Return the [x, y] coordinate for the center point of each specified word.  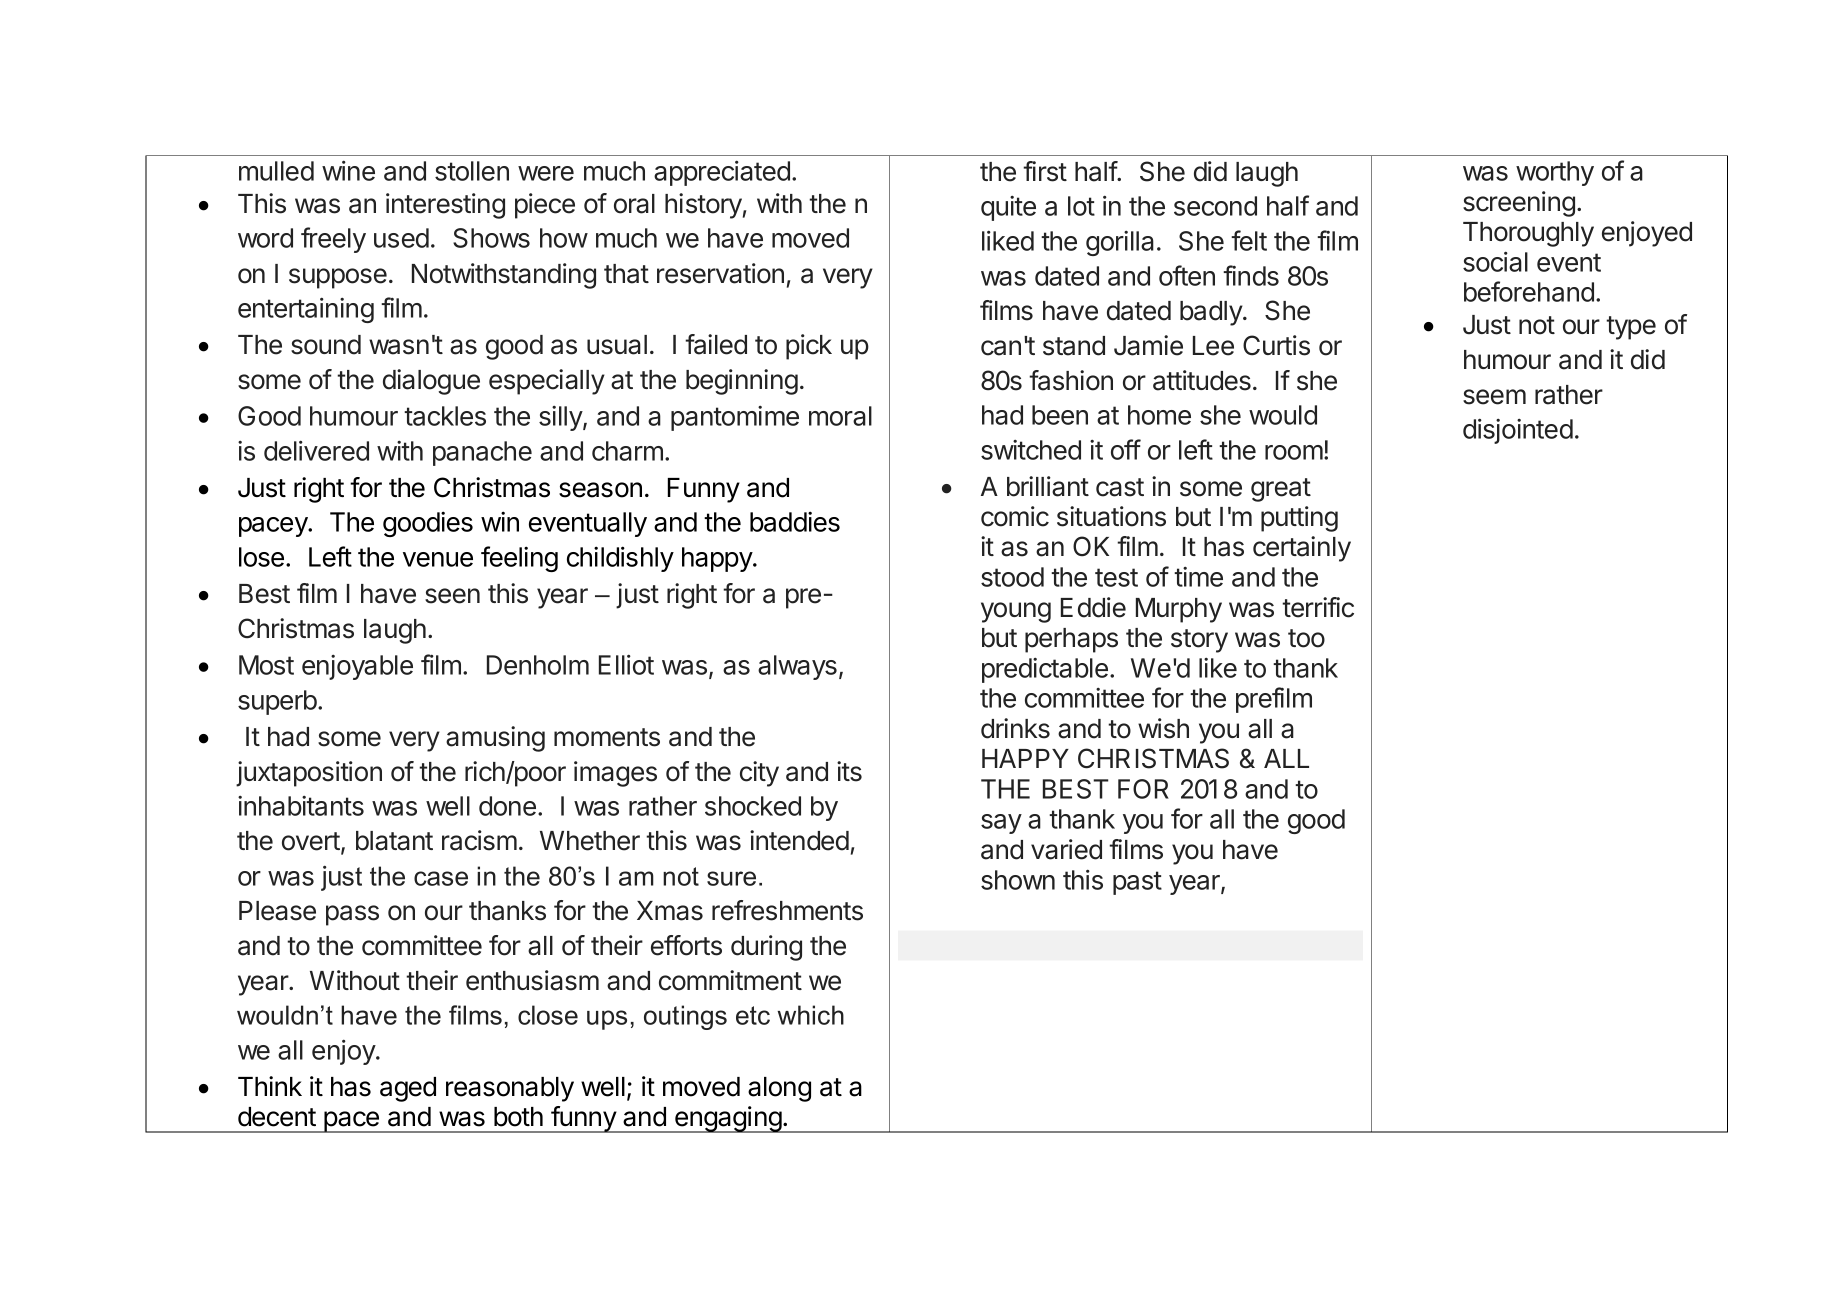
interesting [445, 206]
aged [408, 1089]
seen [452, 596]
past [1137, 883]
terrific [1318, 607]
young [1016, 612]
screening [1519, 204]
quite [1008, 208]
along [779, 1089]
